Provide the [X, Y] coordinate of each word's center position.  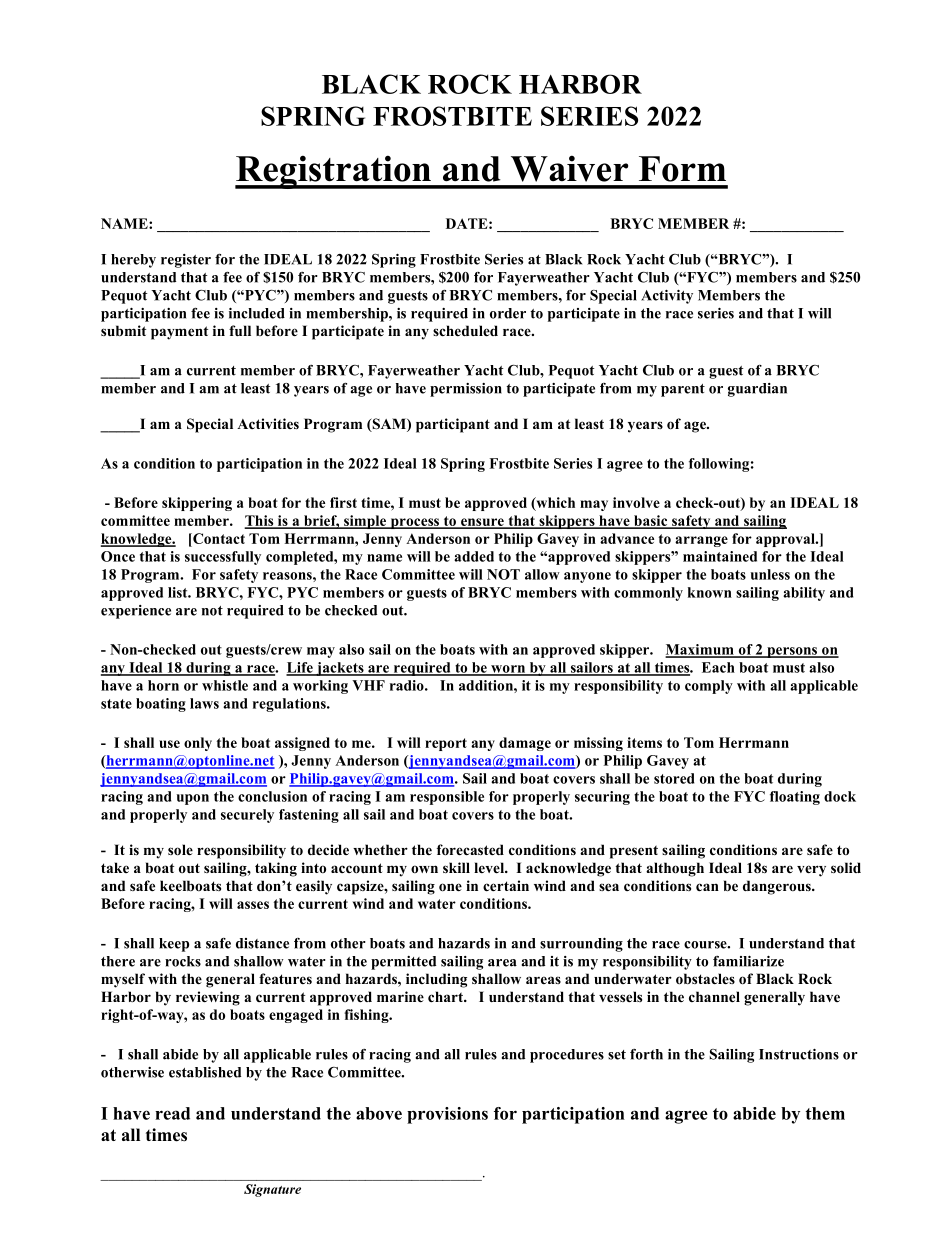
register [186, 261]
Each [718, 667]
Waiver [569, 168]
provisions [447, 1115]
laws [204, 703]
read [172, 1113]
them [825, 1113]
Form [682, 169]
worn [508, 670]
